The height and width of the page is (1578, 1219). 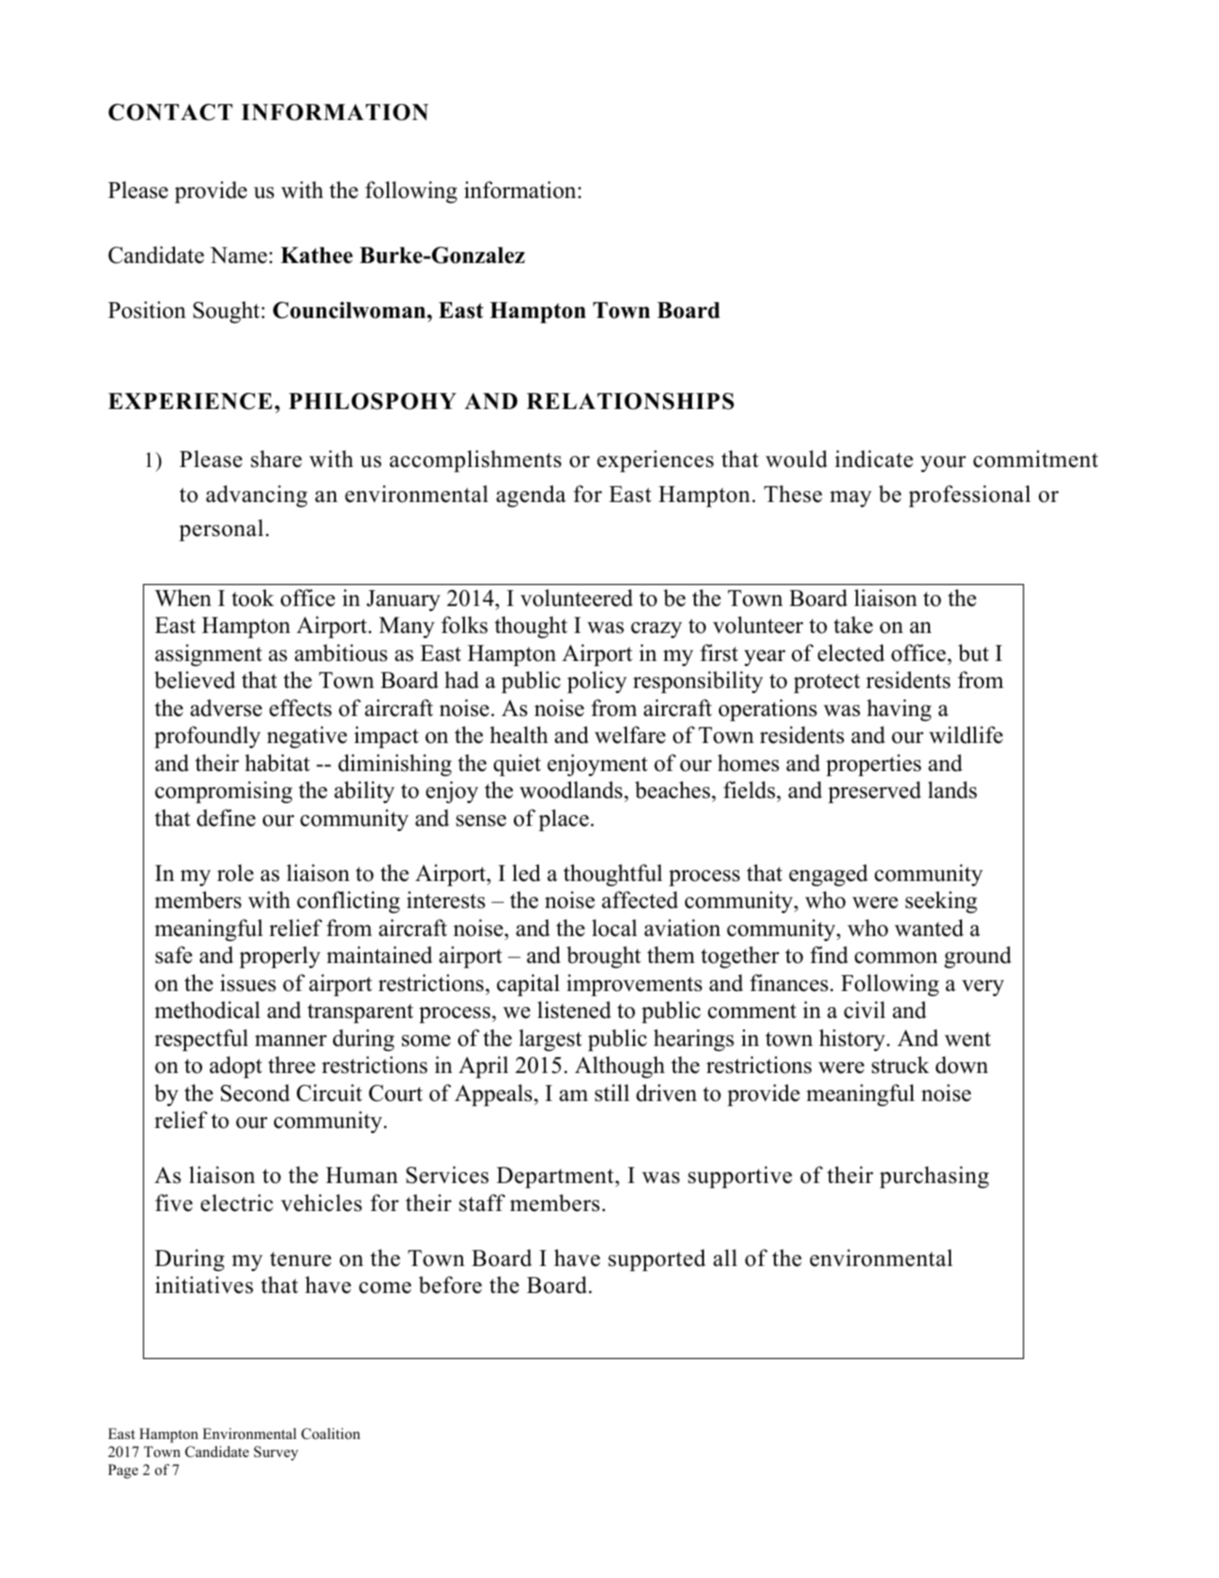 I want to click on indicate, so click(x=874, y=459).
